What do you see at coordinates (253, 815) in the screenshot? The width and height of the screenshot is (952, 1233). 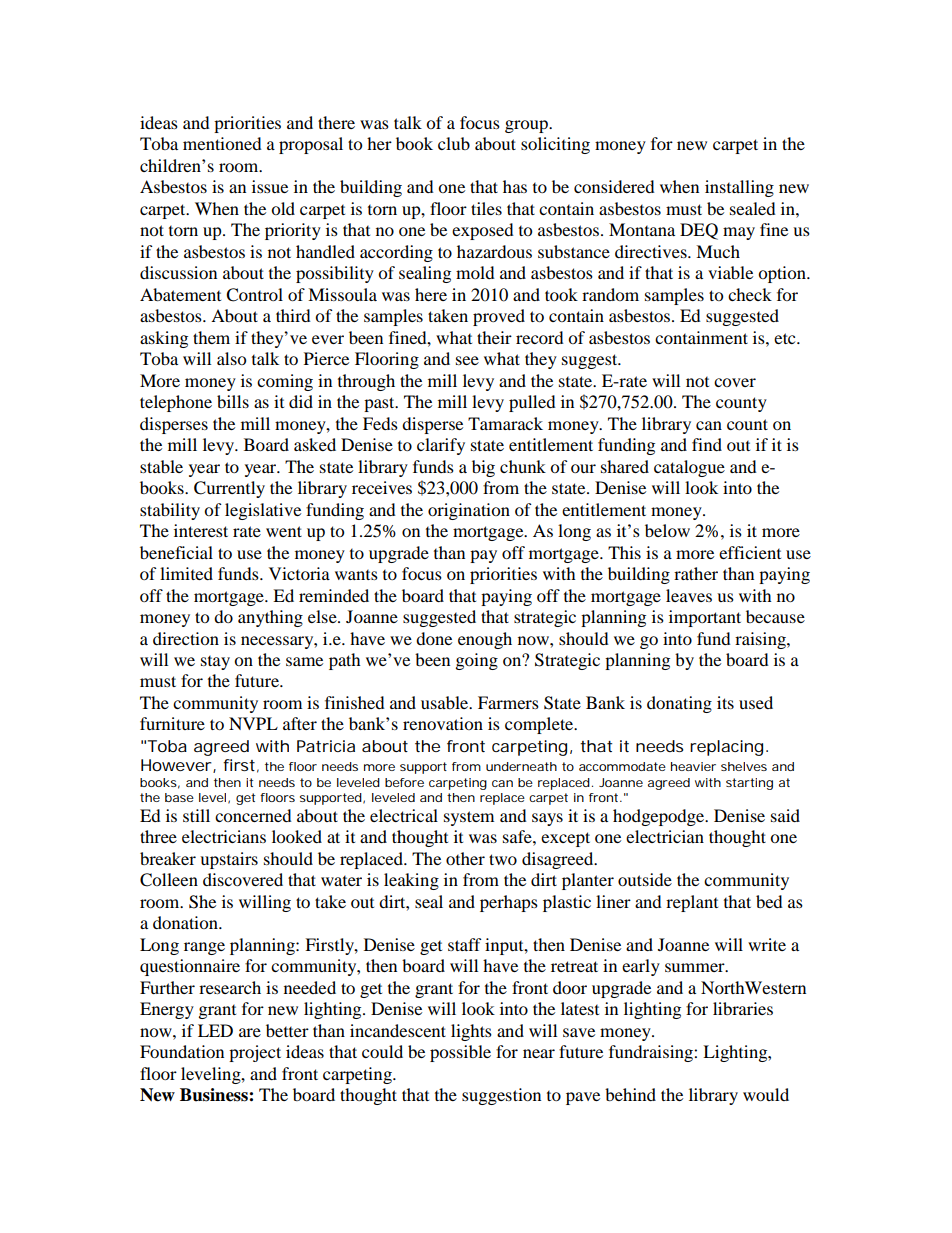 I see `concerned` at bounding box center [253, 815].
